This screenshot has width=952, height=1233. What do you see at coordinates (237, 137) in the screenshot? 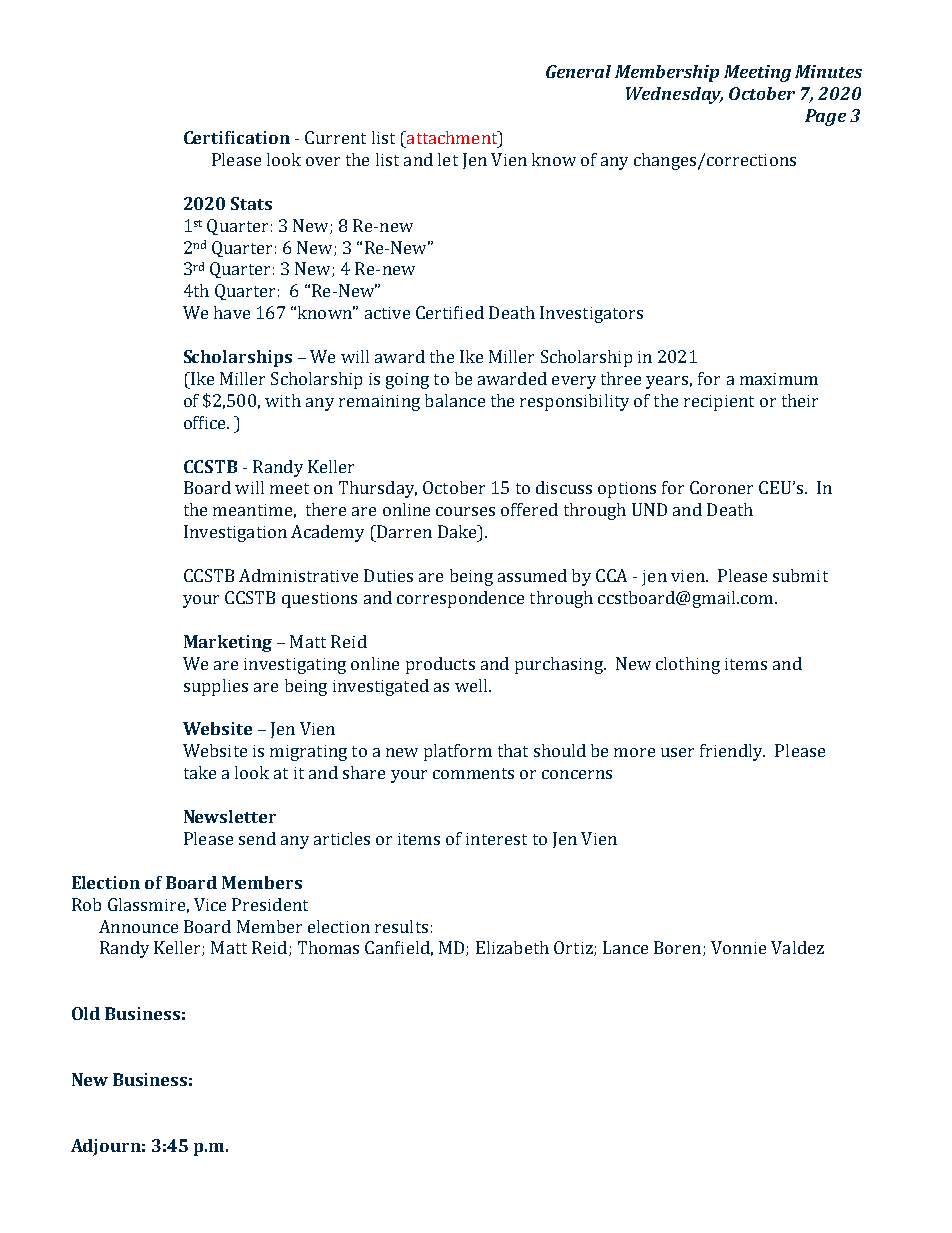
I see `Certification` at bounding box center [237, 137].
